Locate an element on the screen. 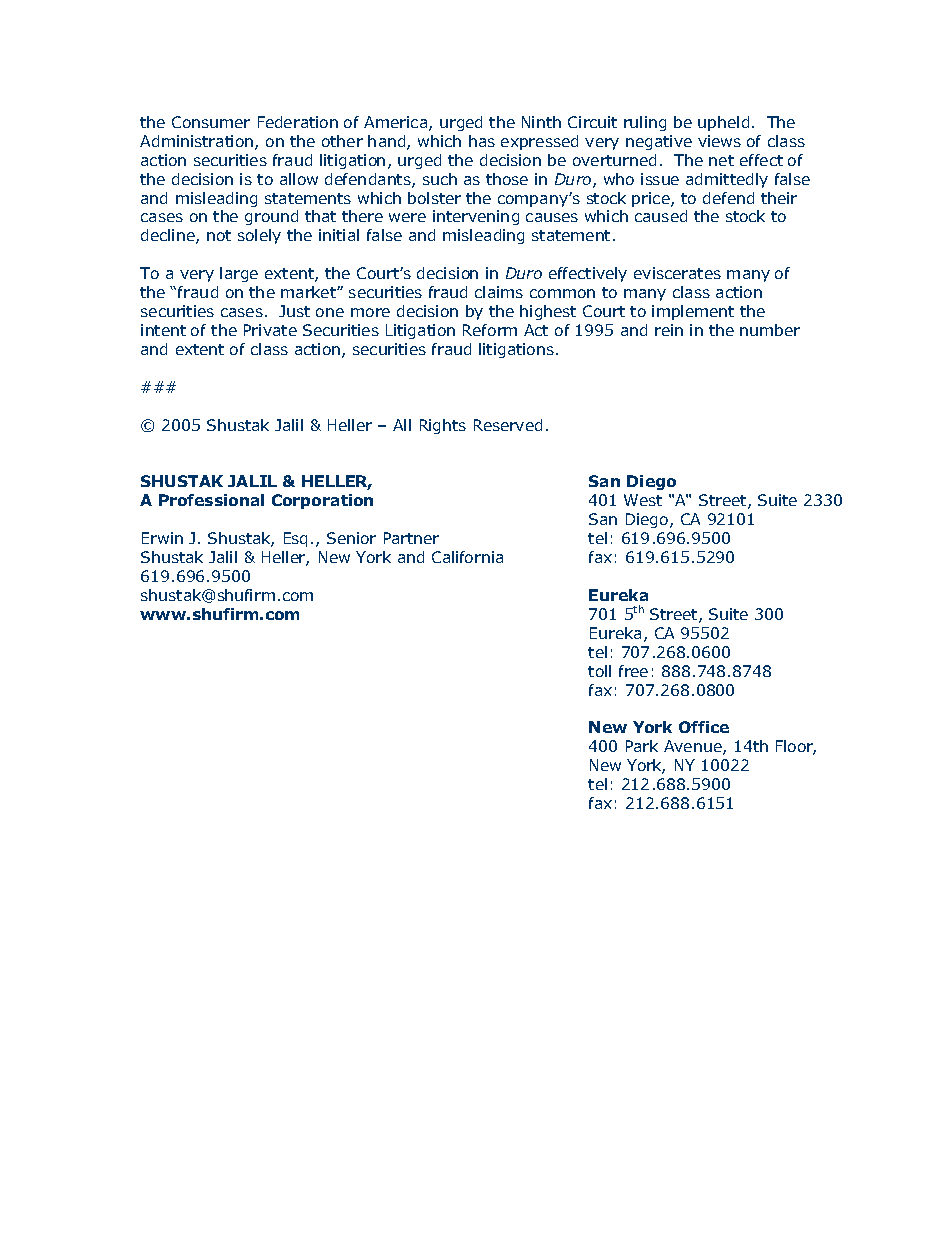 The image size is (952, 1233). Reform is located at coordinates (490, 330).
